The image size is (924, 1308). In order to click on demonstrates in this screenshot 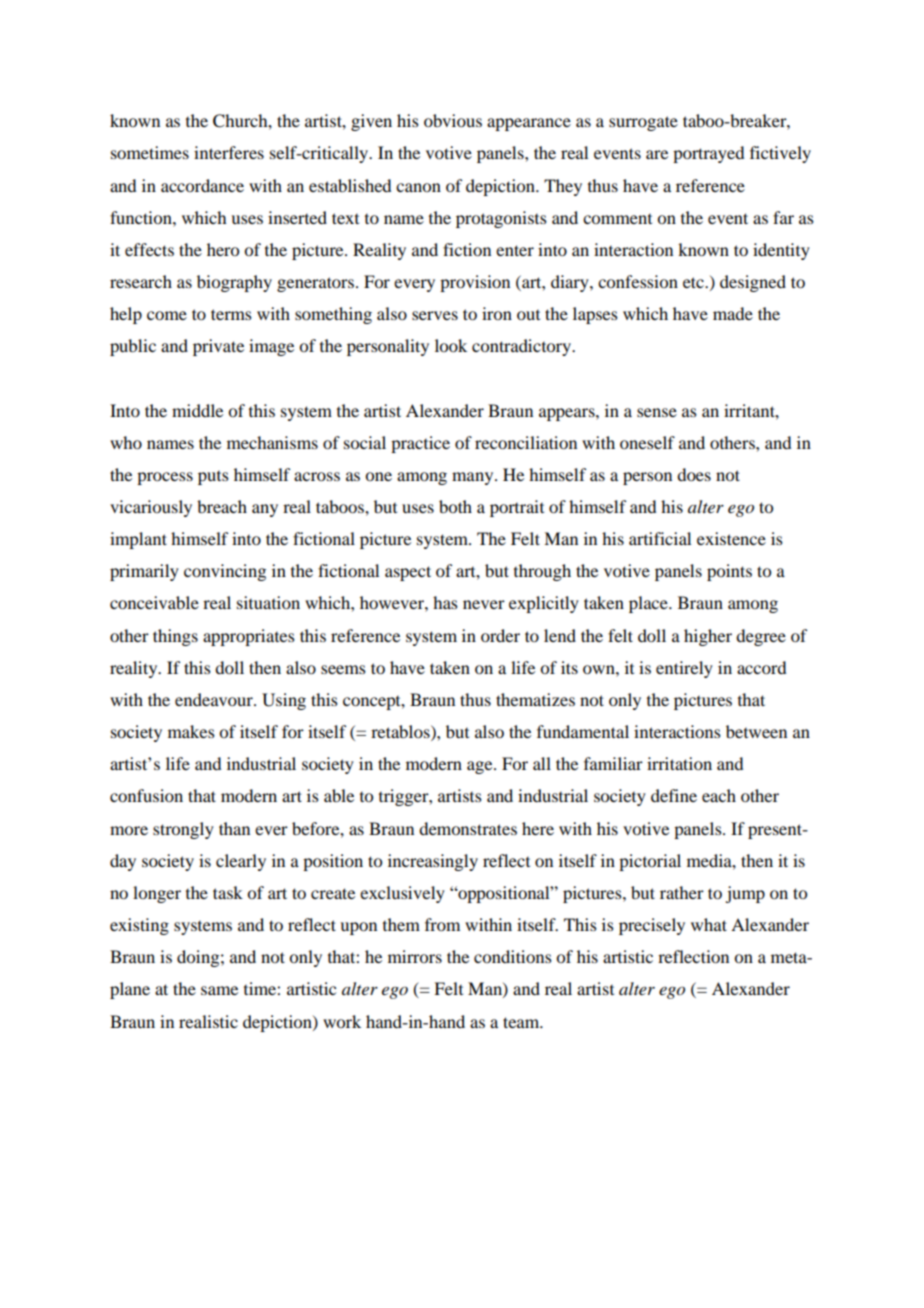, I will do `click(468, 828)`.
